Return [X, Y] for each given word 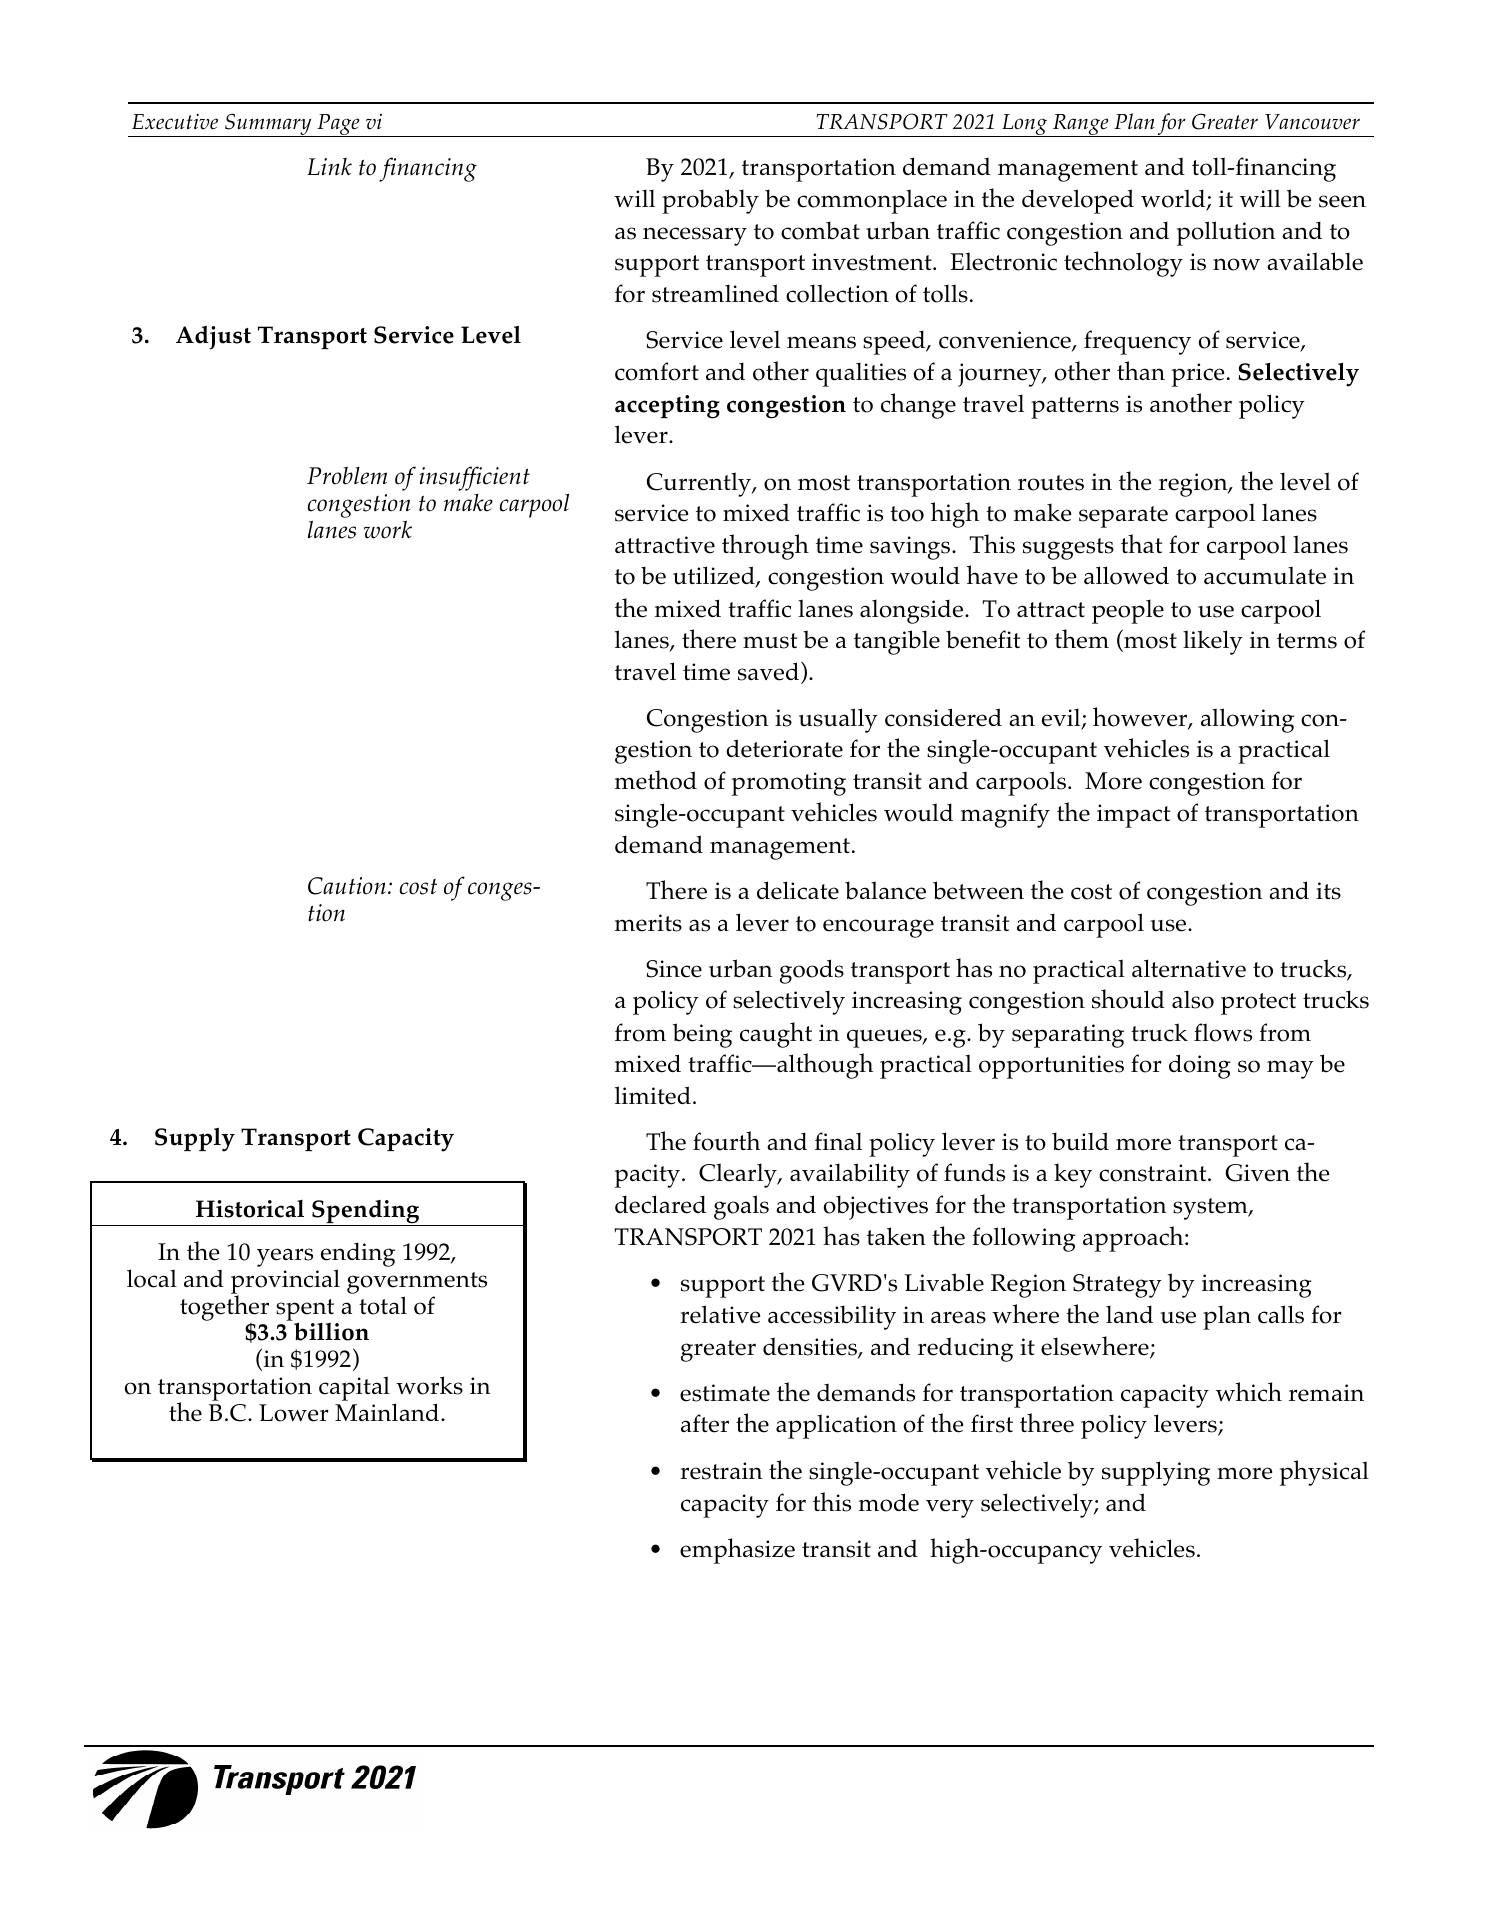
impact [1133, 816]
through [765, 547]
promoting [789, 784]
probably [710, 201]
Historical [250, 1209]
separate [1123, 517]
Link [329, 166]
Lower [294, 1413]
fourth [726, 1141]
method [656, 780]
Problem [347, 475]
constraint [1154, 1173]
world [1174, 199]
